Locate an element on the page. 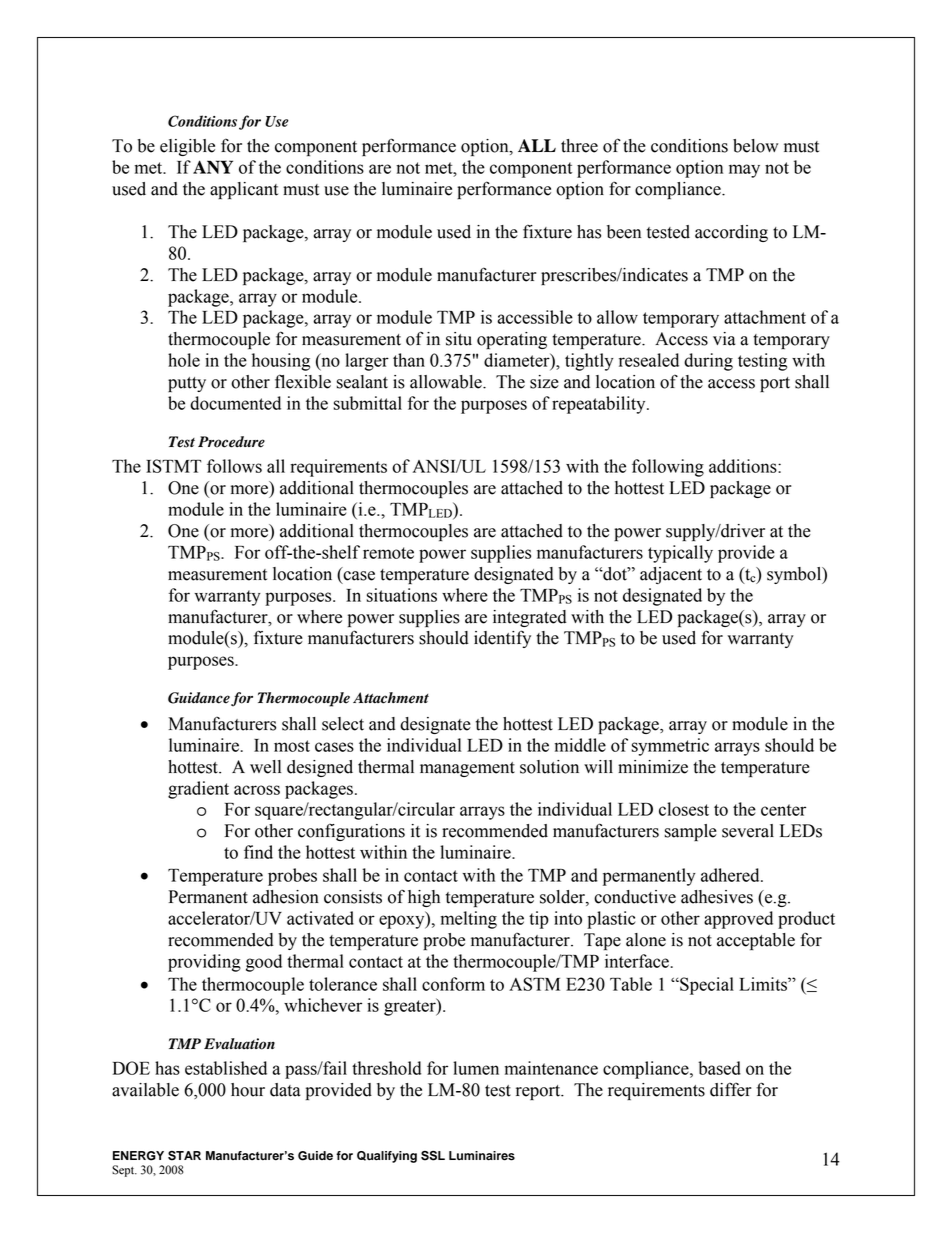  three is located at coordinates (579, 146).
